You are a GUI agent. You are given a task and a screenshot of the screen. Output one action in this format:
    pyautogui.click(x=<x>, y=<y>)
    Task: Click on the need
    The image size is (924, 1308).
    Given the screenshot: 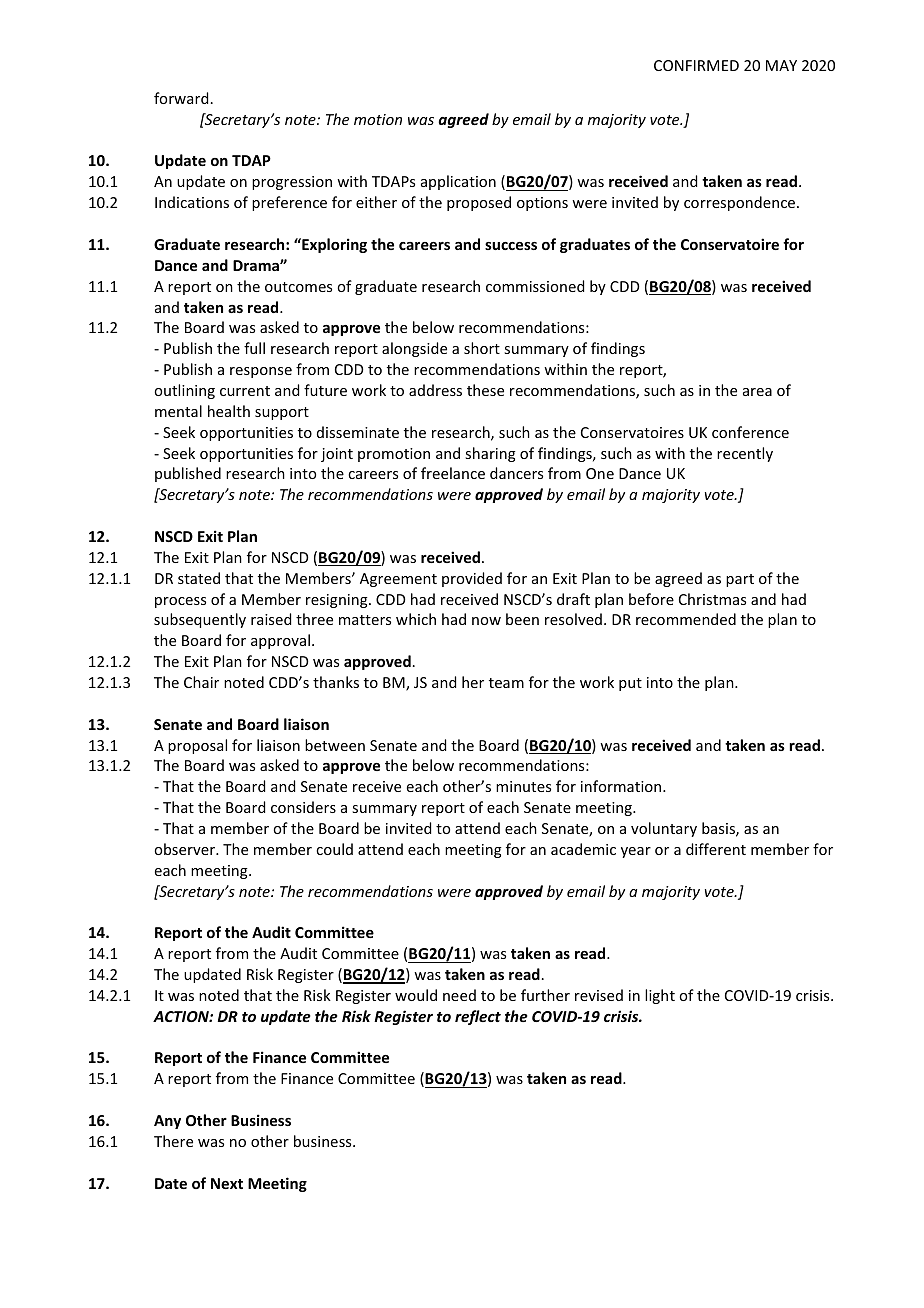 What is the action you would take?
    pyautogui.click(x=459, y=995)
